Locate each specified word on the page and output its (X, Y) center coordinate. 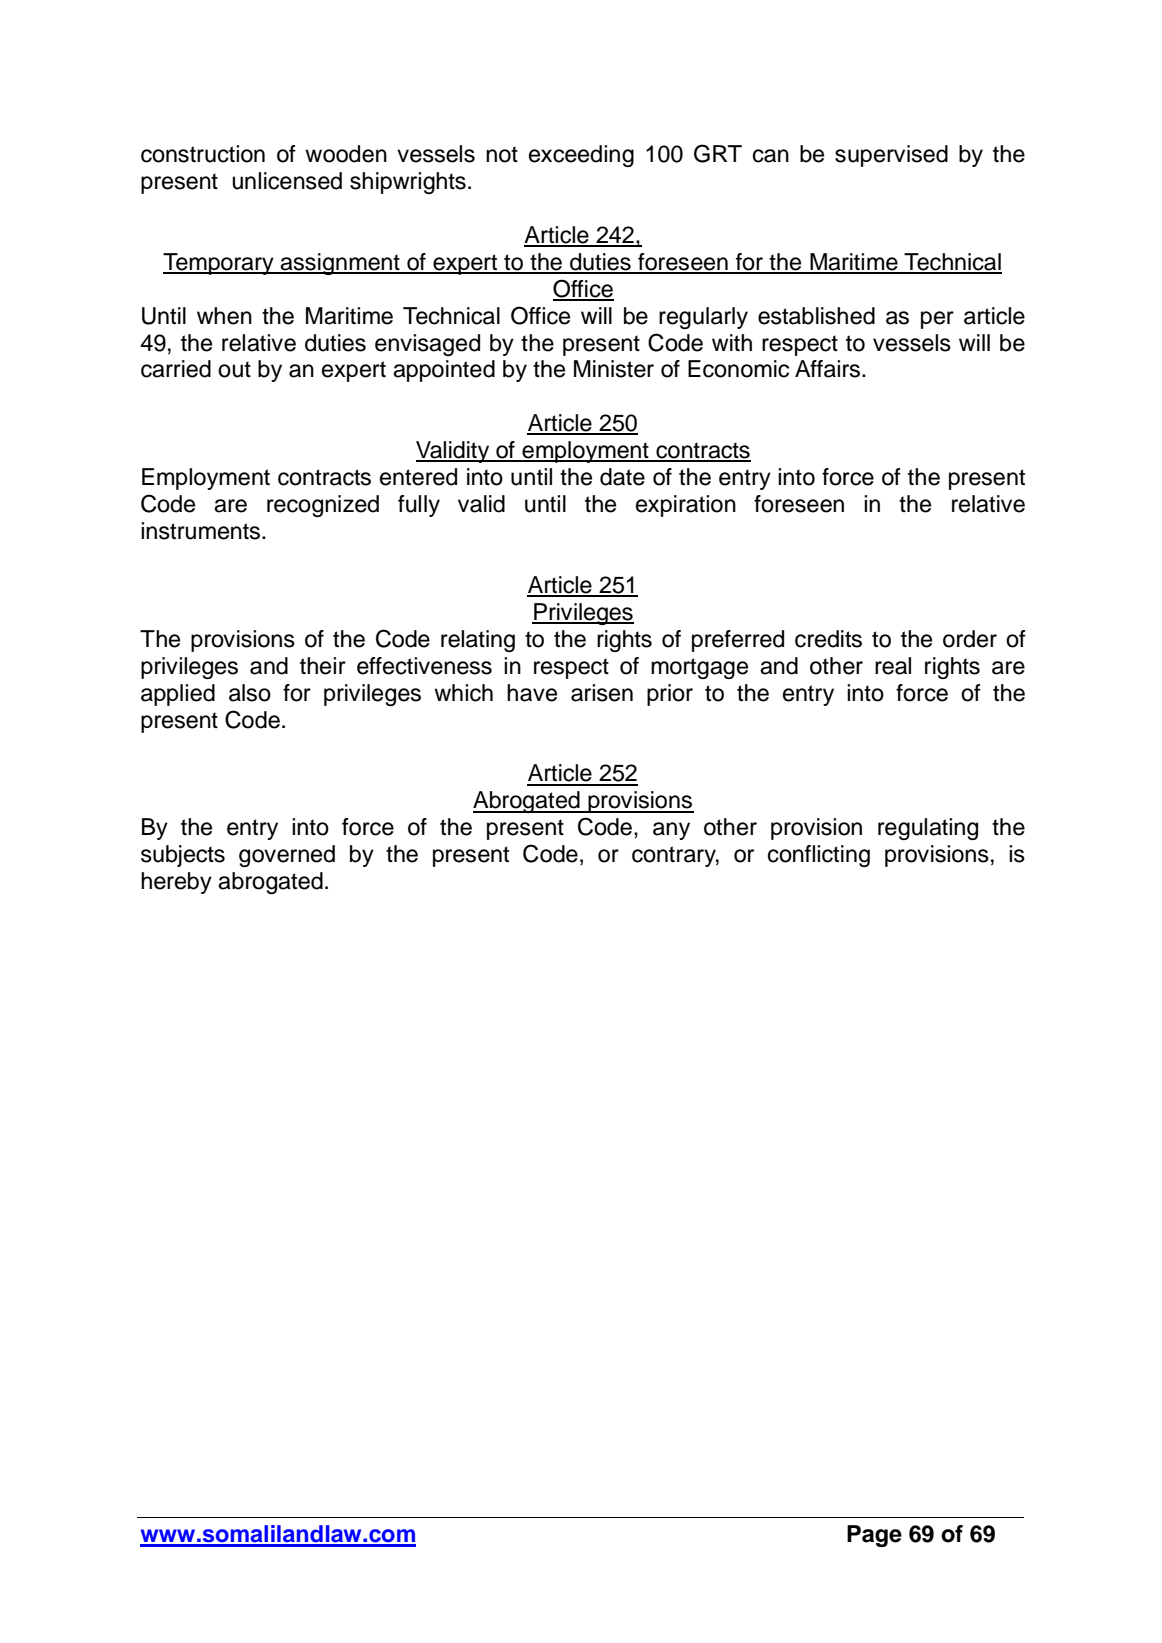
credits (828, 639)
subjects (183, 856)
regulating (928, 829)
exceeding (581, 156)
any (671, 831)
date (622, 477)
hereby (176, 883)
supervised (891, 156)
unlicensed (287, 181)
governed (287, 856)
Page (874, 1536)
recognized (323, 506)
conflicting (819, 856)
